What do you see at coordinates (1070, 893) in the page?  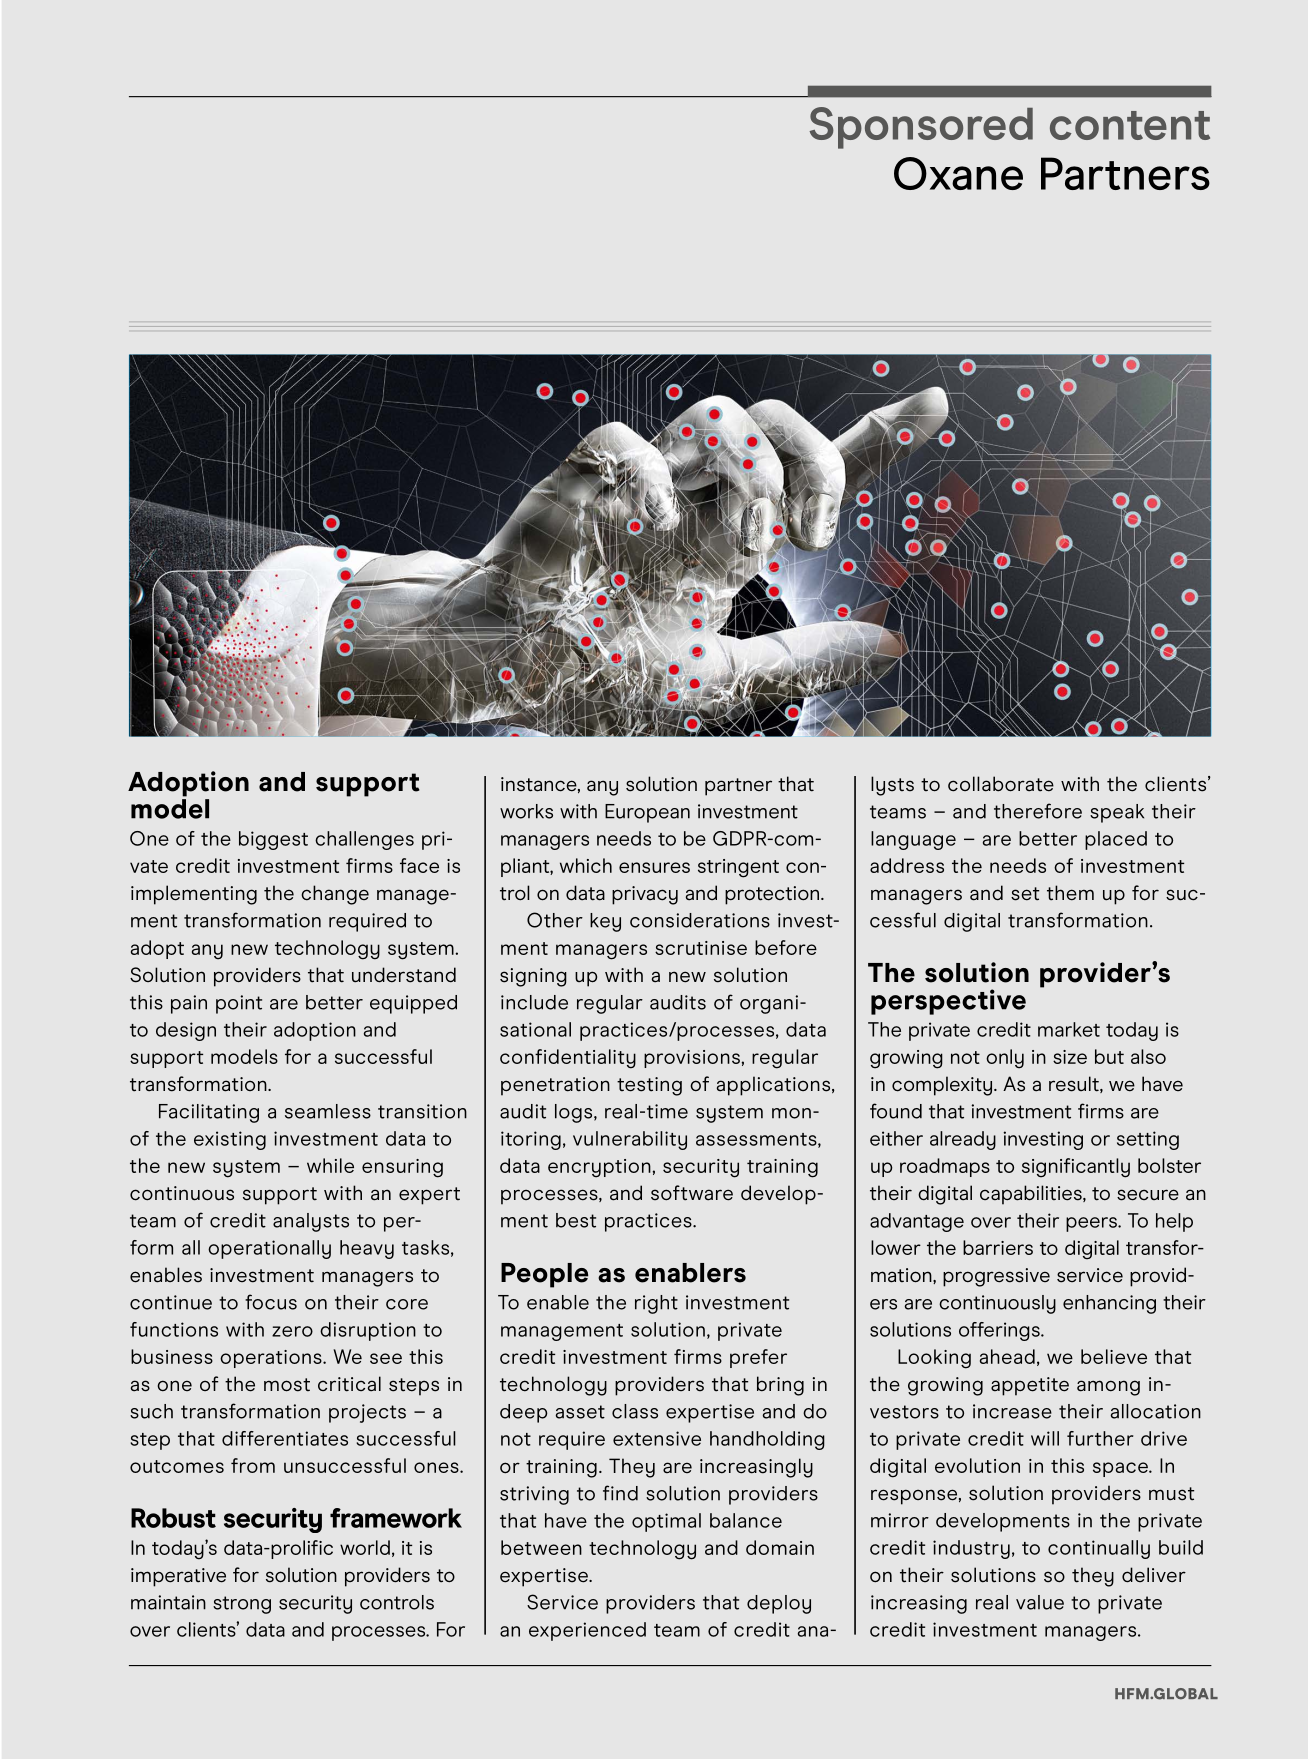 I see `them` at bounding box center [1070, 893].
